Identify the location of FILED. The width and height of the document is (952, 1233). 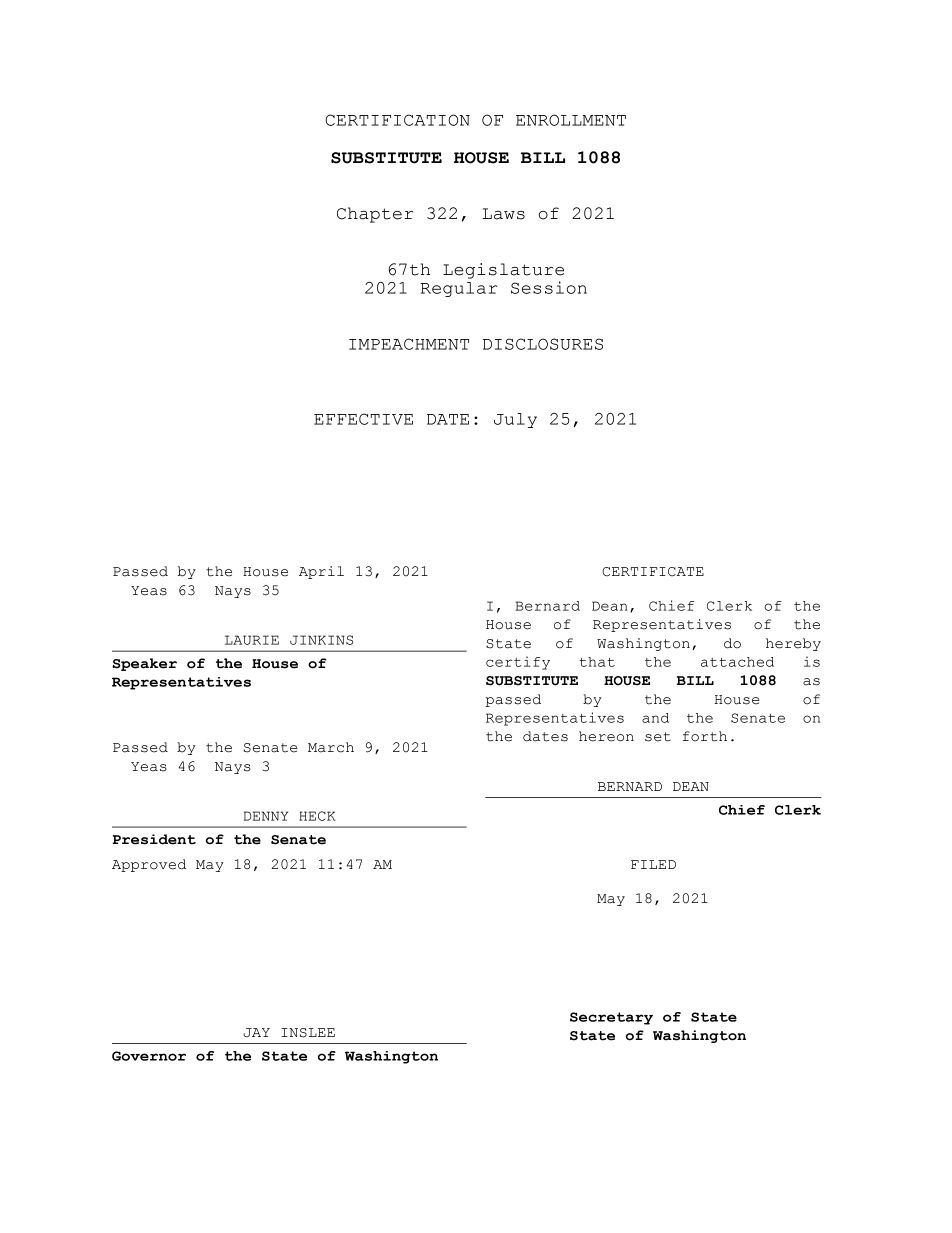
(653, 864).
